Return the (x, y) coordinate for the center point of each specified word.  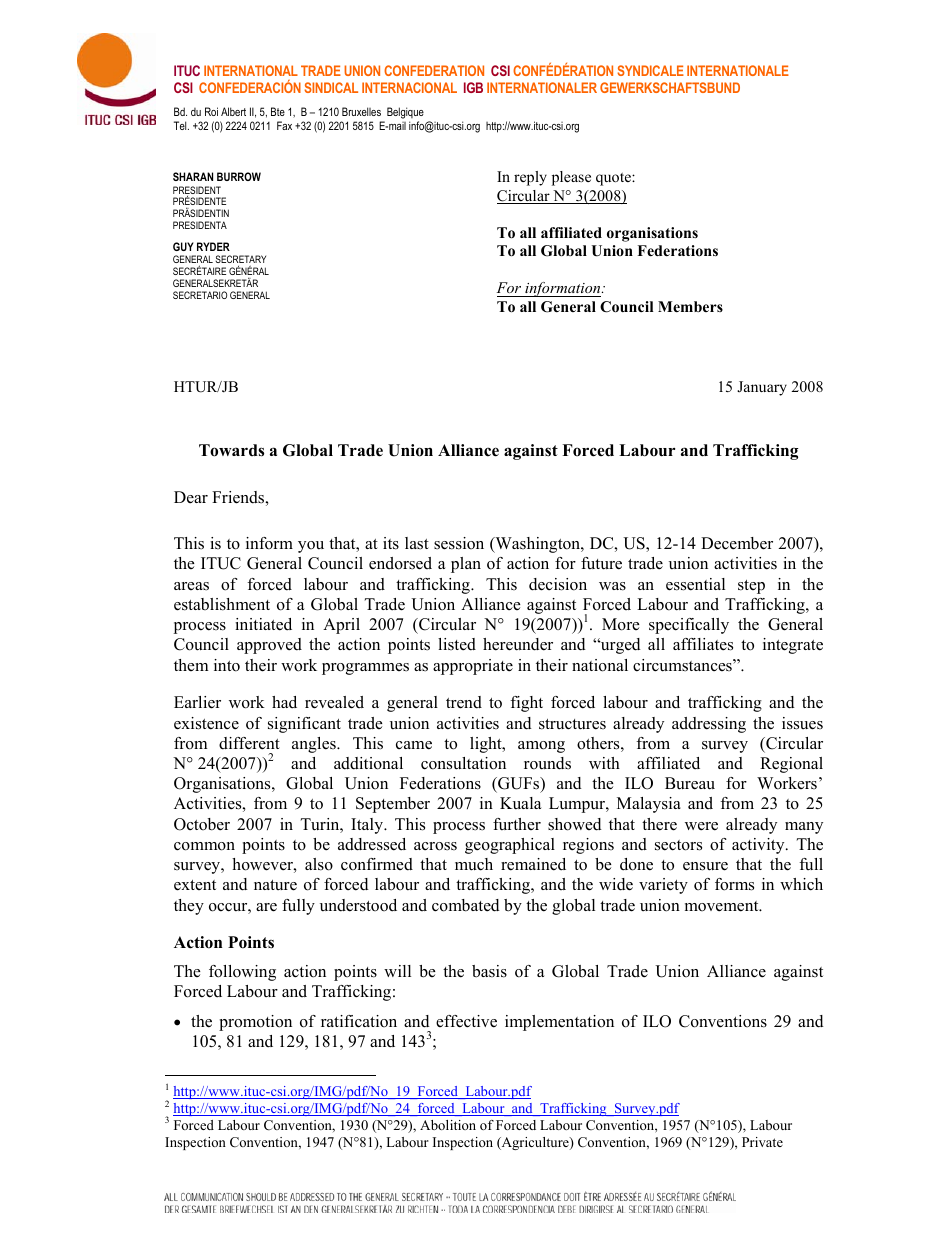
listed (457, 644)
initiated (263, 624)
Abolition (448, 1125)
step (751, 587)
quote (614, 179)
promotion (255, 1023)
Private (762, 1142)
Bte (278, 111)
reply (530, 178)
